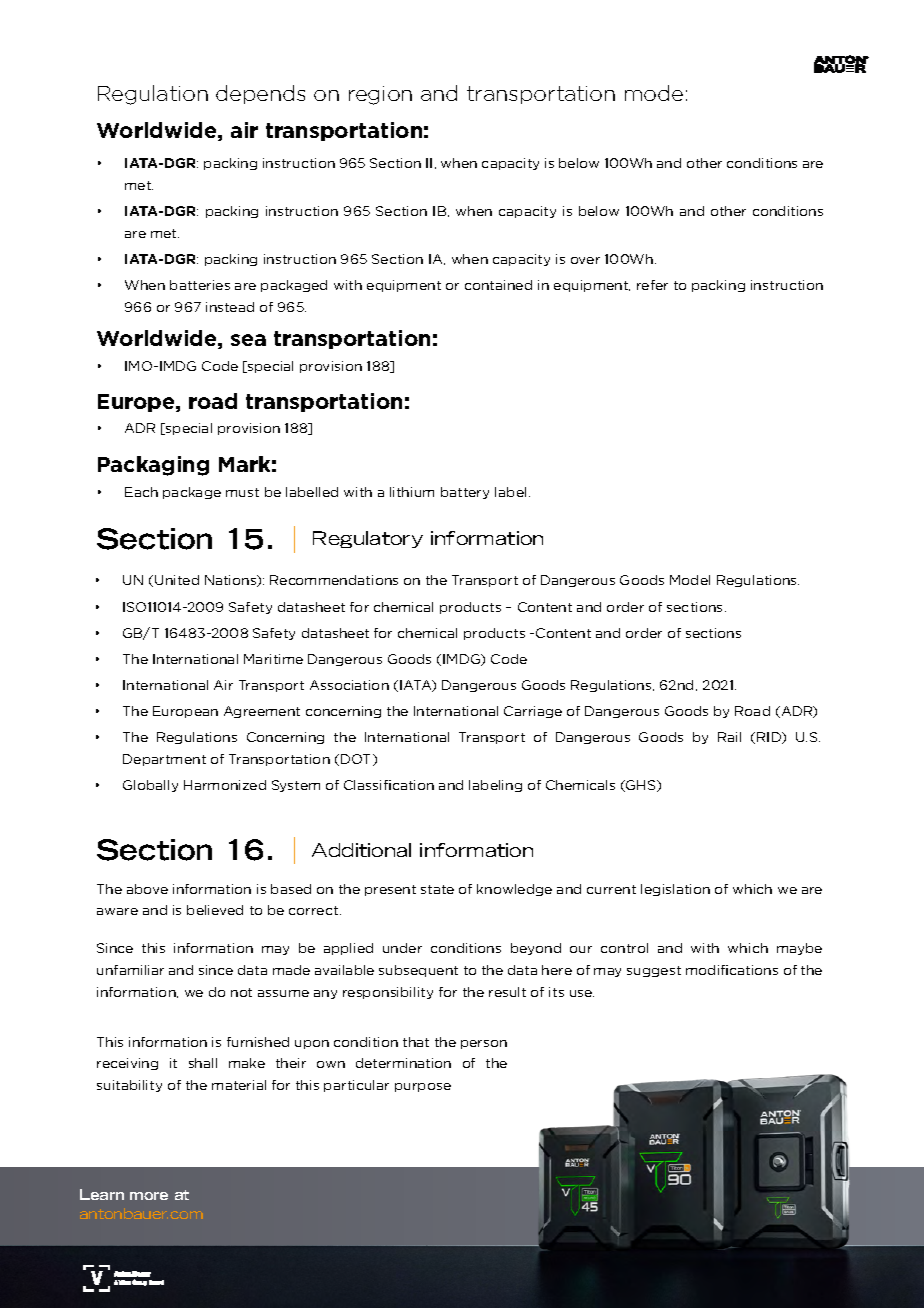 The image size is (924, 1308). Describe the element at coordinates (389, 785) in the screenshot. I see `Classification` at that location.
